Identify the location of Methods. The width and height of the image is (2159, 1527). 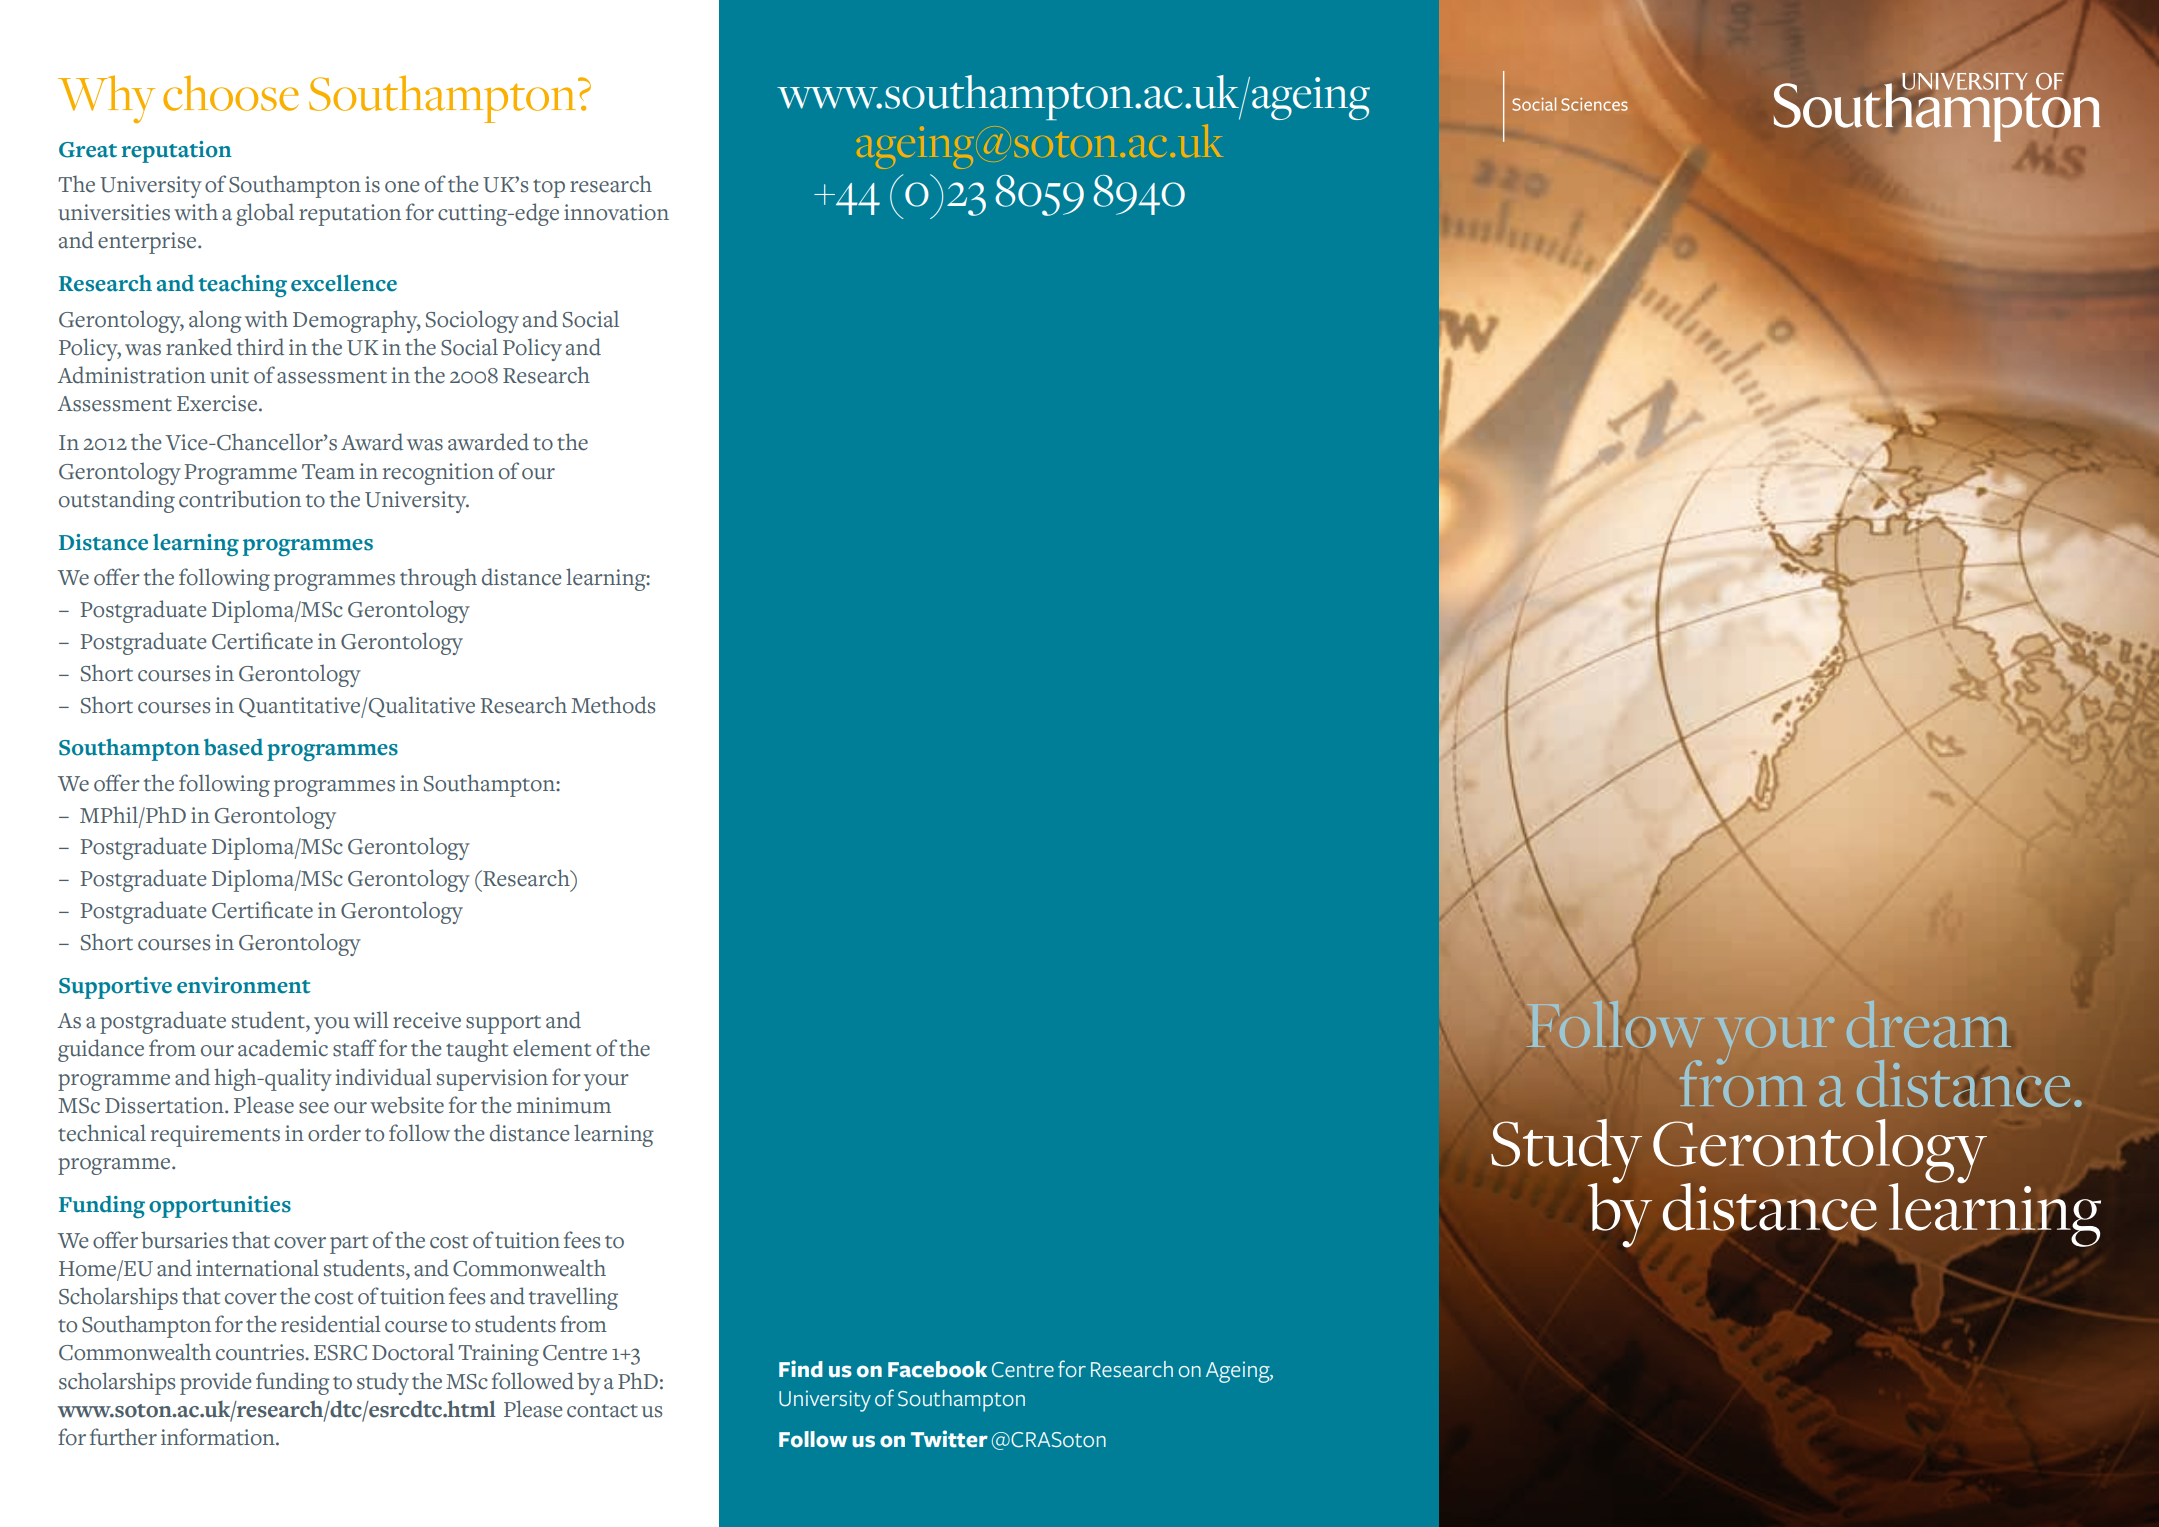
(613, 705).
